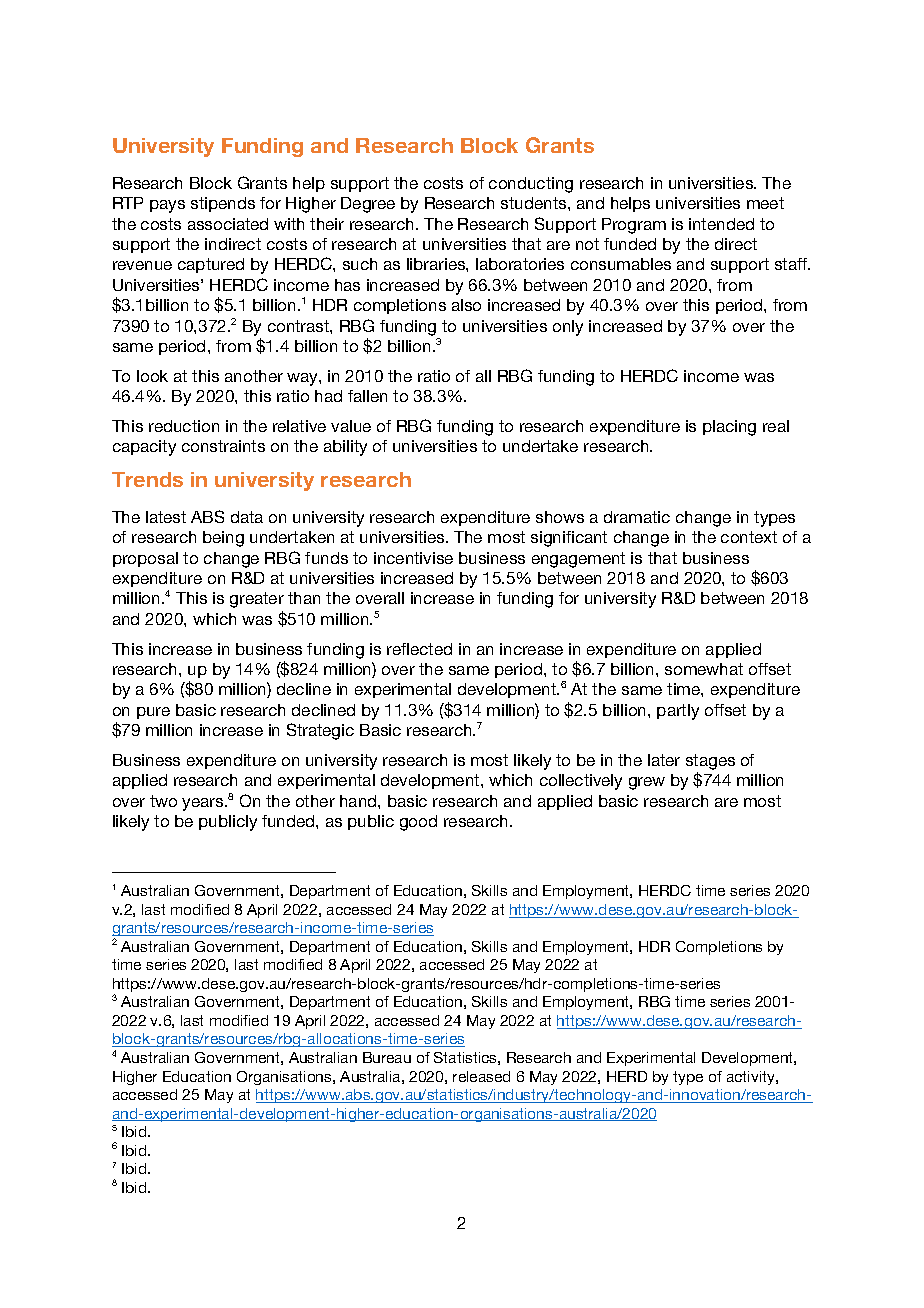  I want to click on partly, so click(678, 712).
